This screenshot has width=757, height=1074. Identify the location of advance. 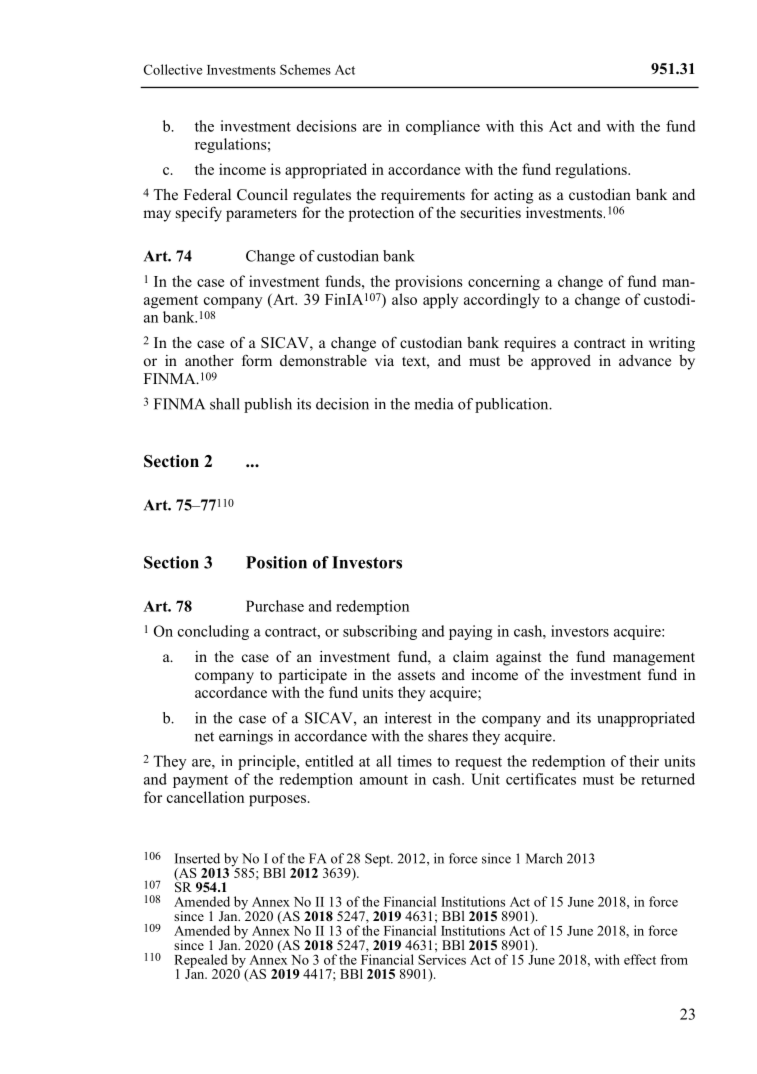
(645, 360).
